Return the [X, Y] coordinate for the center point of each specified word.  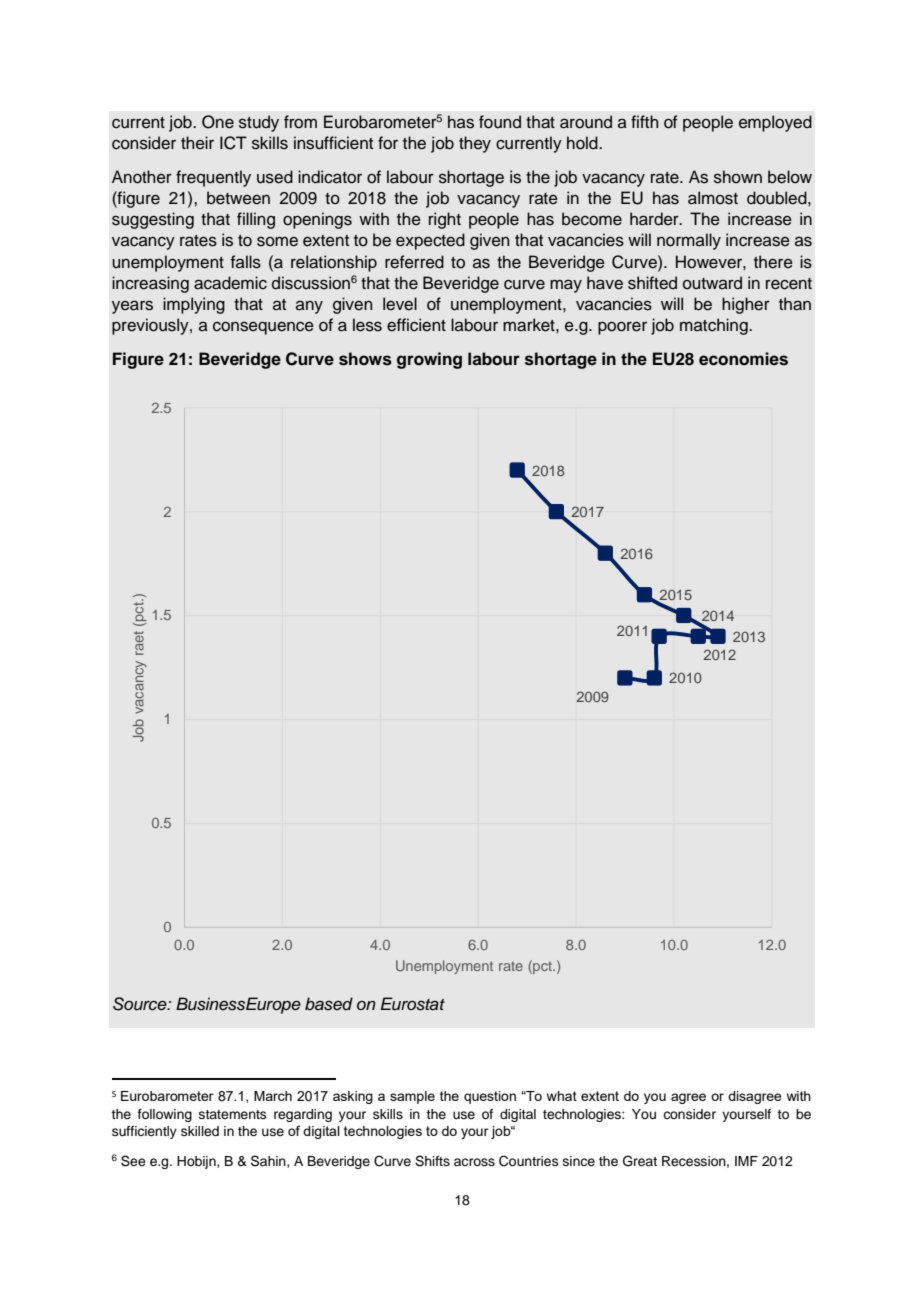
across [474, 1162]
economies [743, 359]
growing [429, 360]
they [475, 144]
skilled [200, 1131]
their [197, 143]
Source [141, 1004]
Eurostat [412, 1004]
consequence [263, 328]
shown [738, 177]
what [562, 1096]
